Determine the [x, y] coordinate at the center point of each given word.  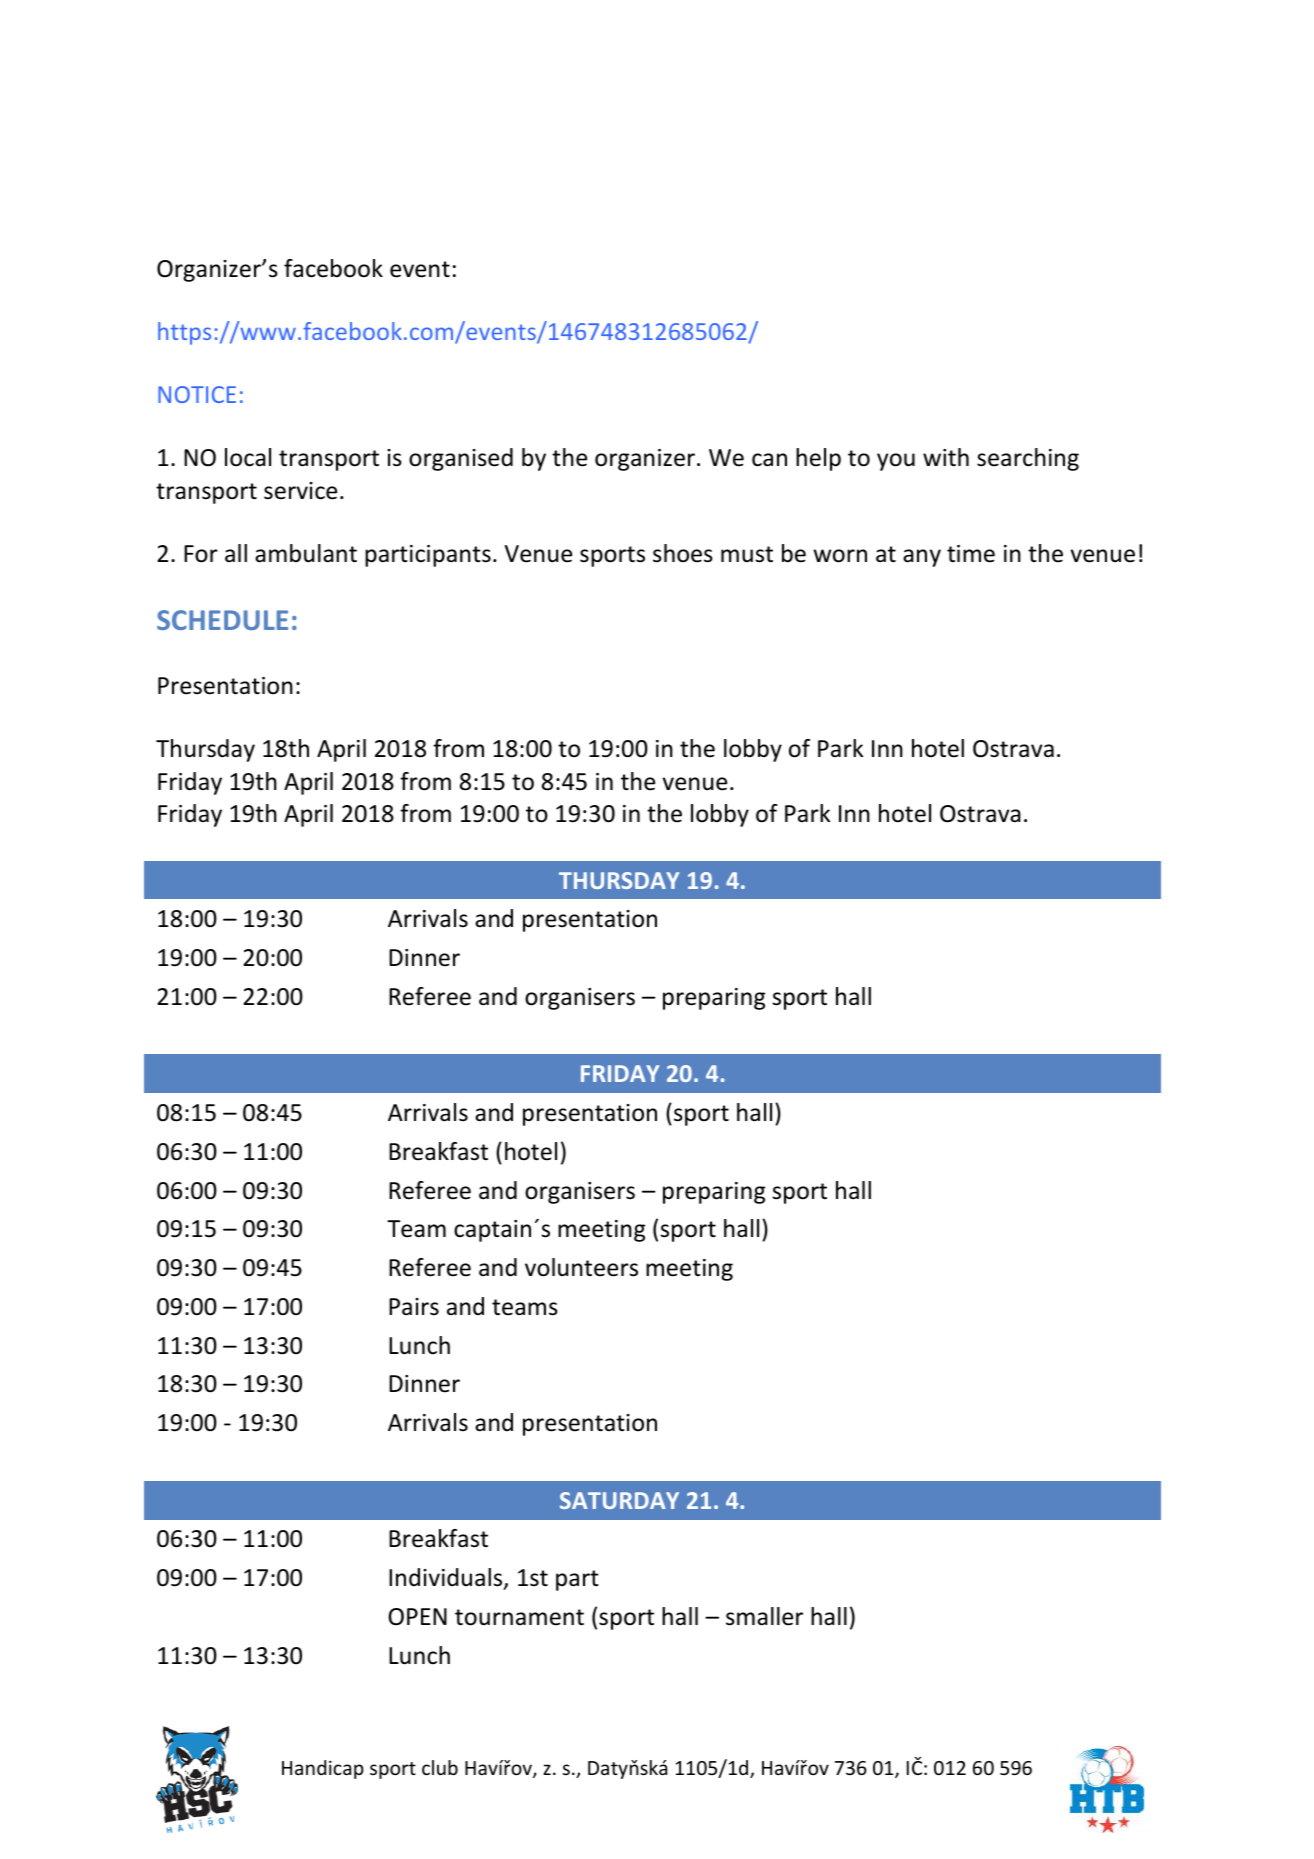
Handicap [323, 1769]
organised [461, 459]
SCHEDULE [222, 620]
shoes [683, 553]
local [248, 457]
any [922, 558]
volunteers [581, 1267]
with [946, 457]
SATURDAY [619, 1500]
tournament [519, 1617]
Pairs [414, 1307]
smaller [764, 1616]
